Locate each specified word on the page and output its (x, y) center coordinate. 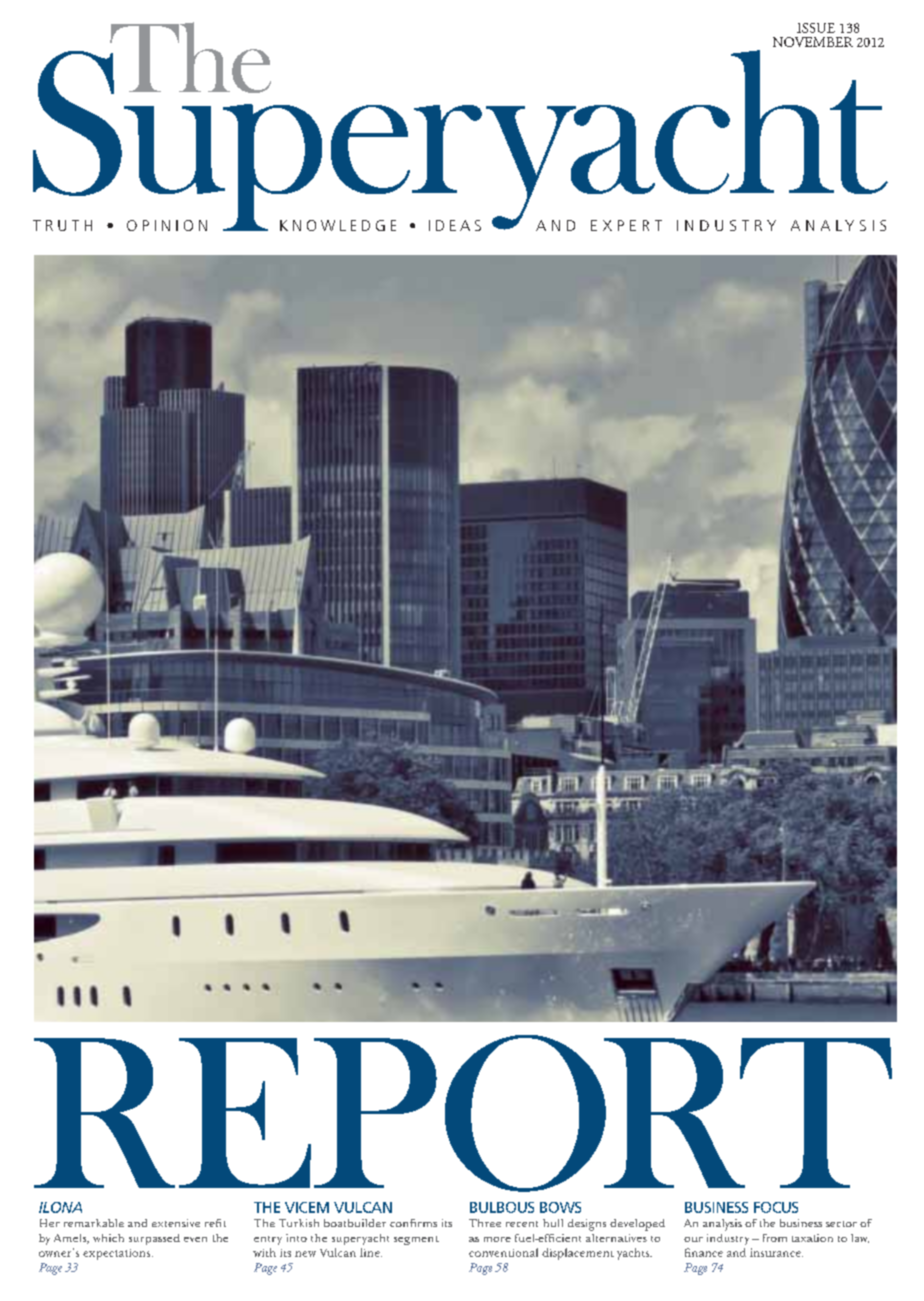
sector (841, 1224)
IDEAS (455, 225)
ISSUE (816, 28)
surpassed (154, 1239)
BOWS (560, 1207)
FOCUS (776, 1207)
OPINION (167, 225)
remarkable (94, 1223)
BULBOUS (502, 1207)
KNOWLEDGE (338, 225)
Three (485, 1223)
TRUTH (62, 225)
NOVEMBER (813, 42)
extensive (176, 1223)
